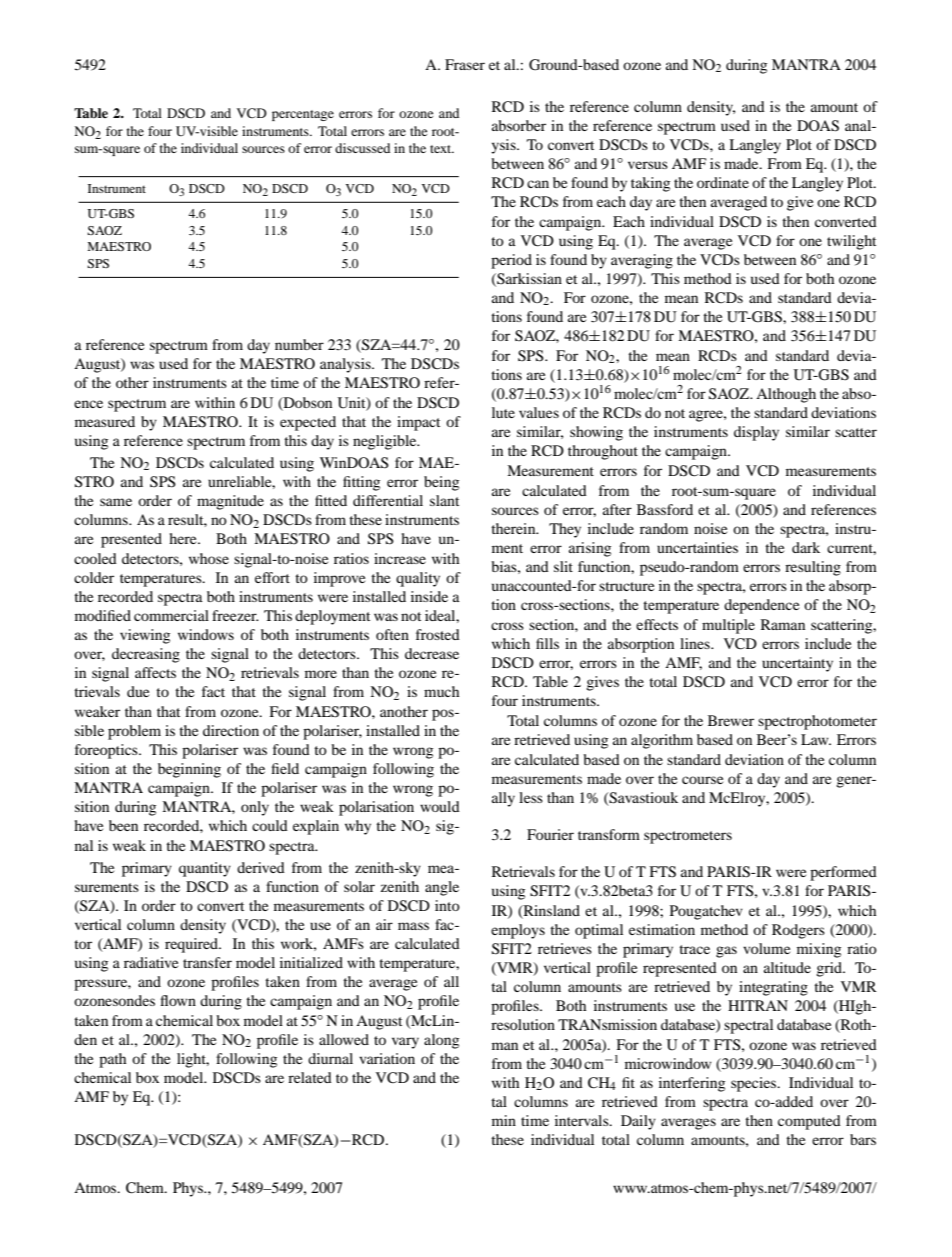  What do you see at coordinates (465, 64) in the document?
I see `Fraser` at bounding box center [465, 64].
